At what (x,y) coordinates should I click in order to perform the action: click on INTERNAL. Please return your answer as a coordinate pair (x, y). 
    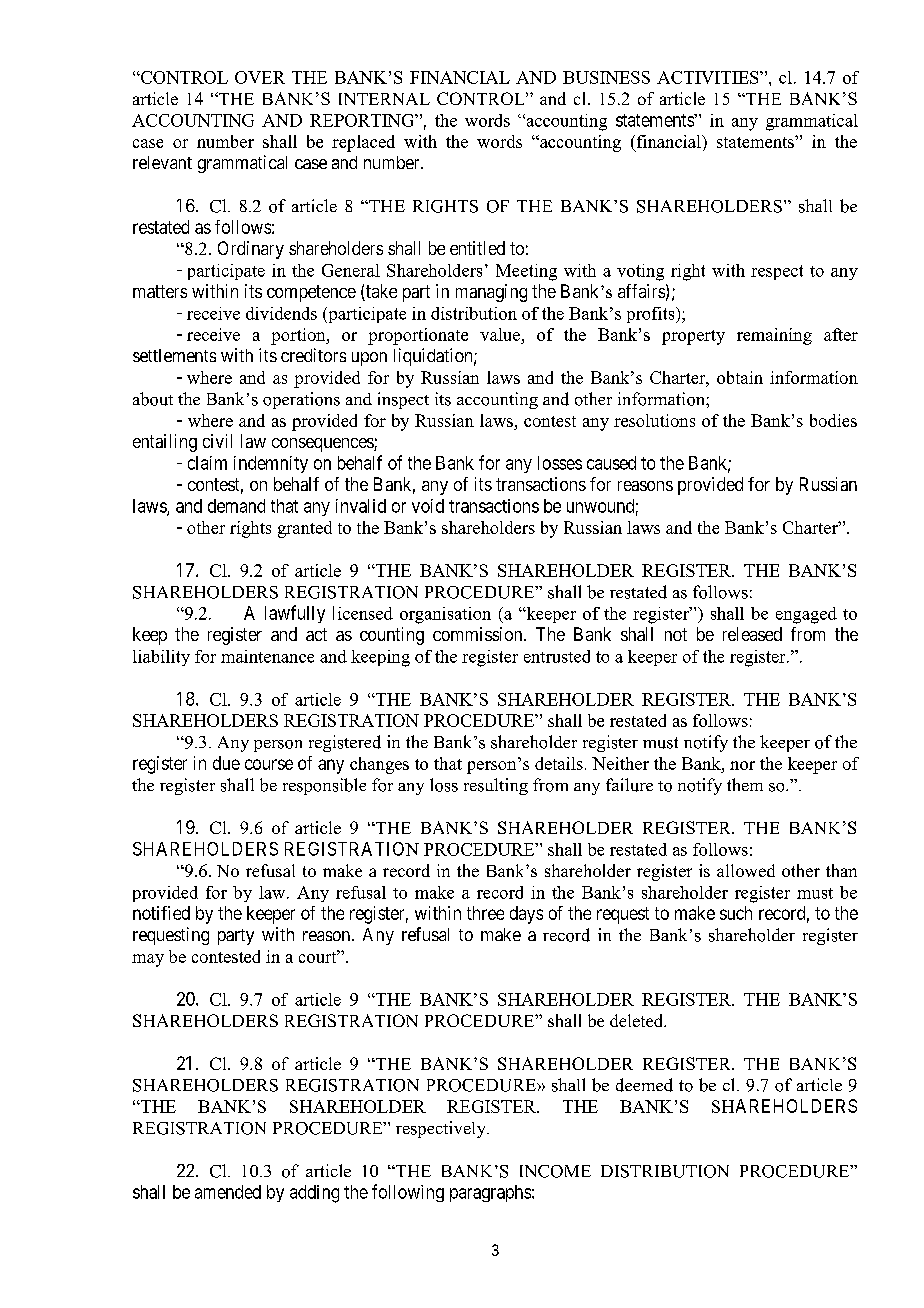
    Looking at the image, I should click on (384, 99).
